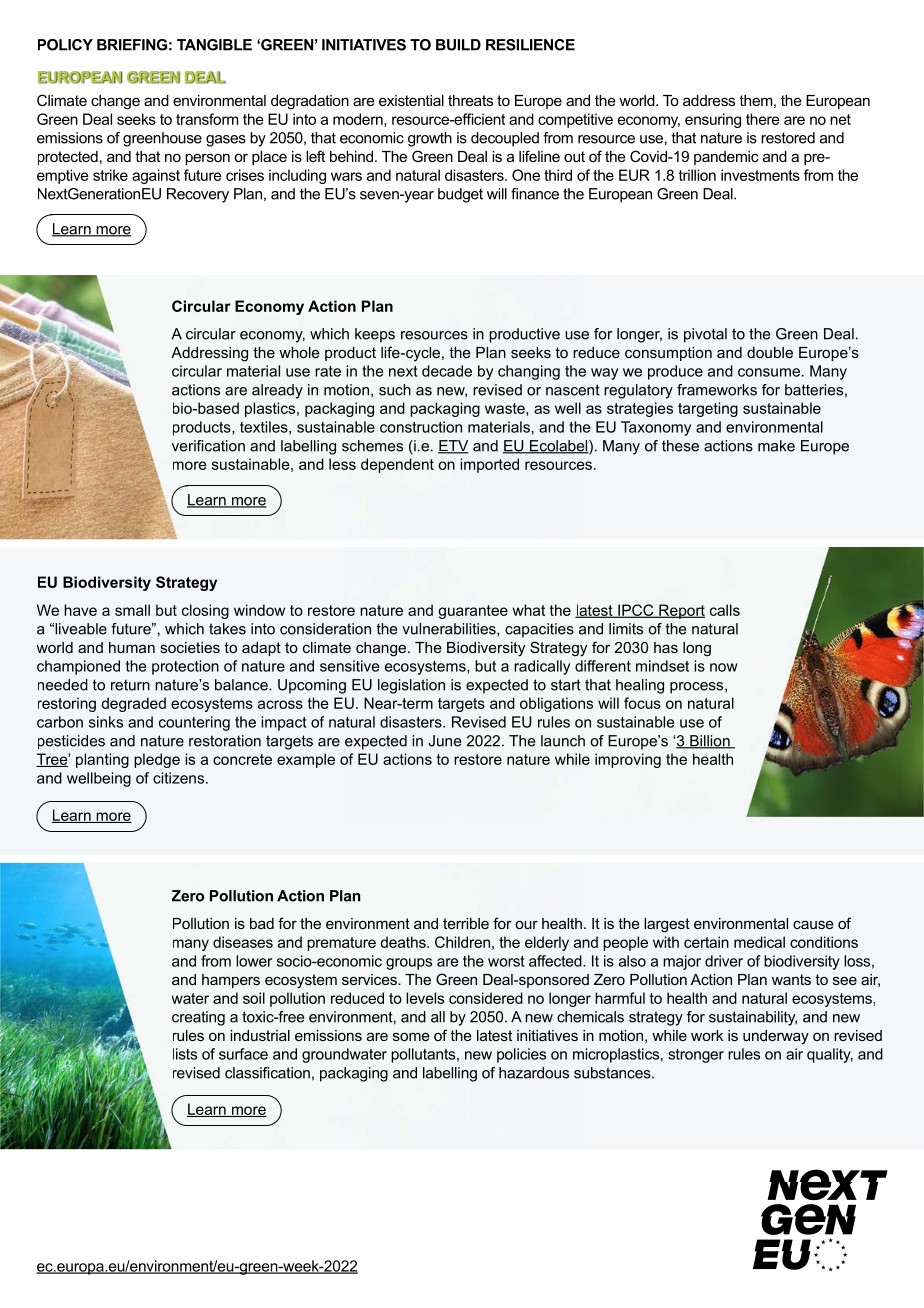 This screenshot has height=1308, width=924. I want to click on lists, so click(185, 1054).
